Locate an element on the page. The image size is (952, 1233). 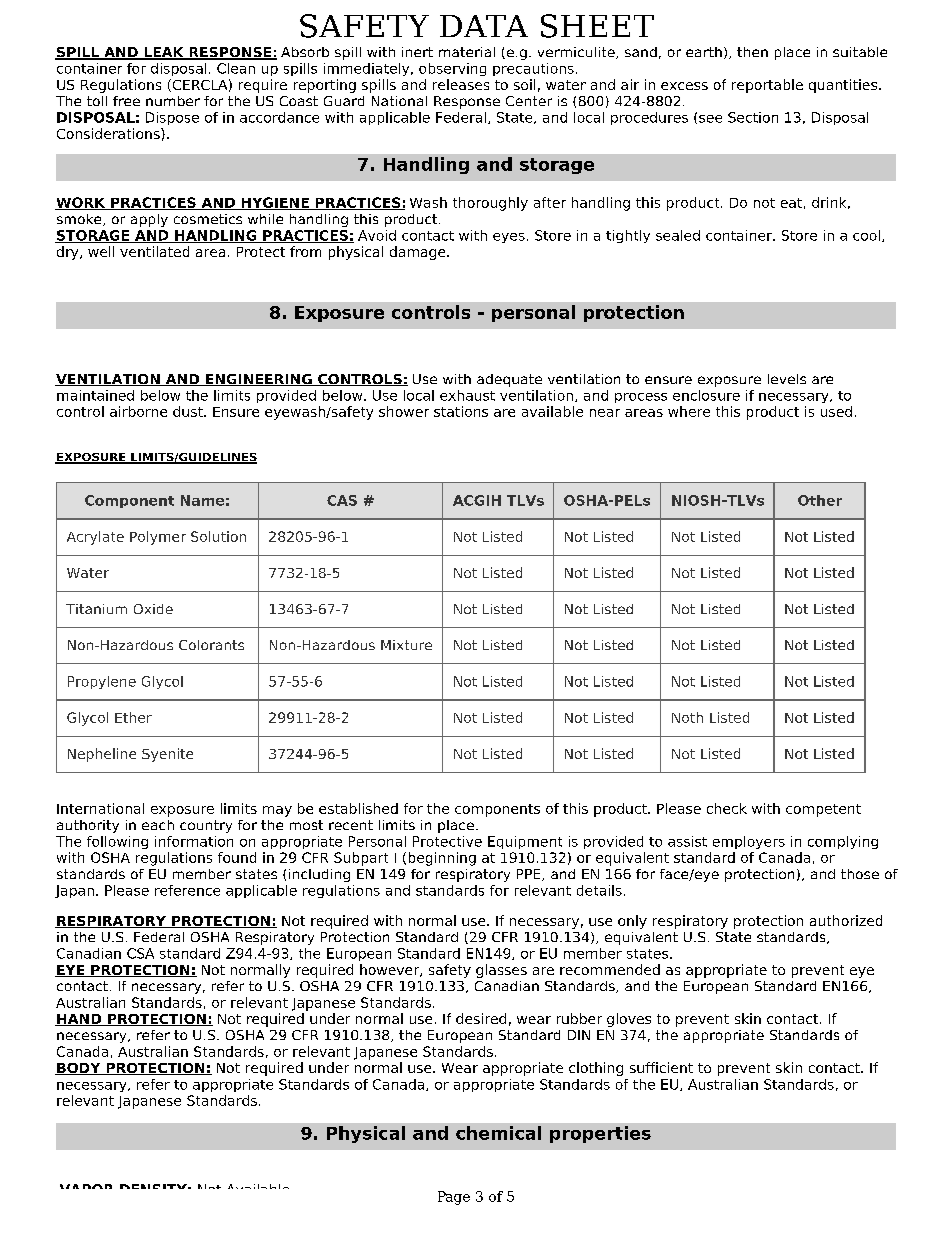
levels is located at coordinates (787, 379).
